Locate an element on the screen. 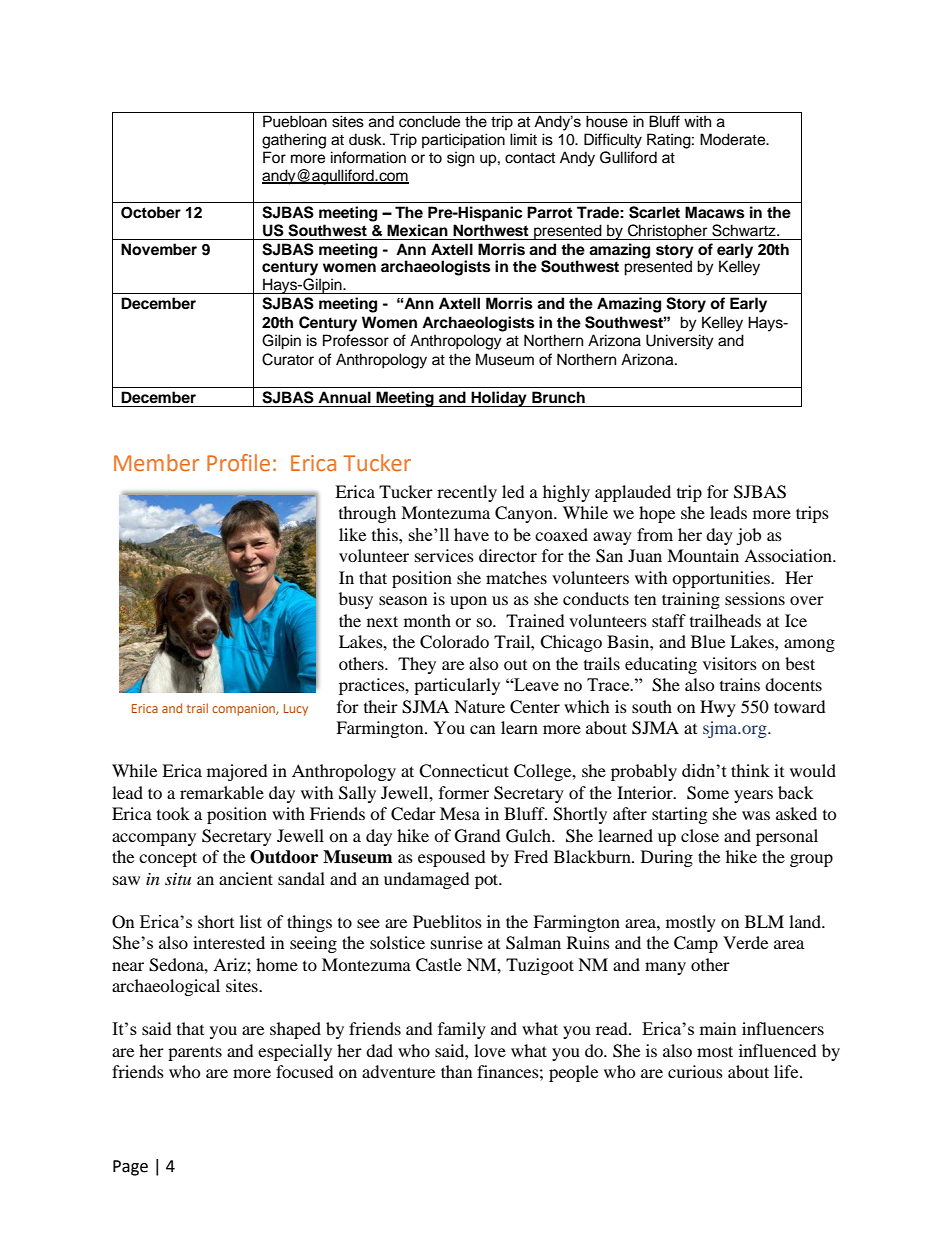 Image resolution: width=952 pixels, height=1233 pixels. Page is located at coordinates (130, 1168).
